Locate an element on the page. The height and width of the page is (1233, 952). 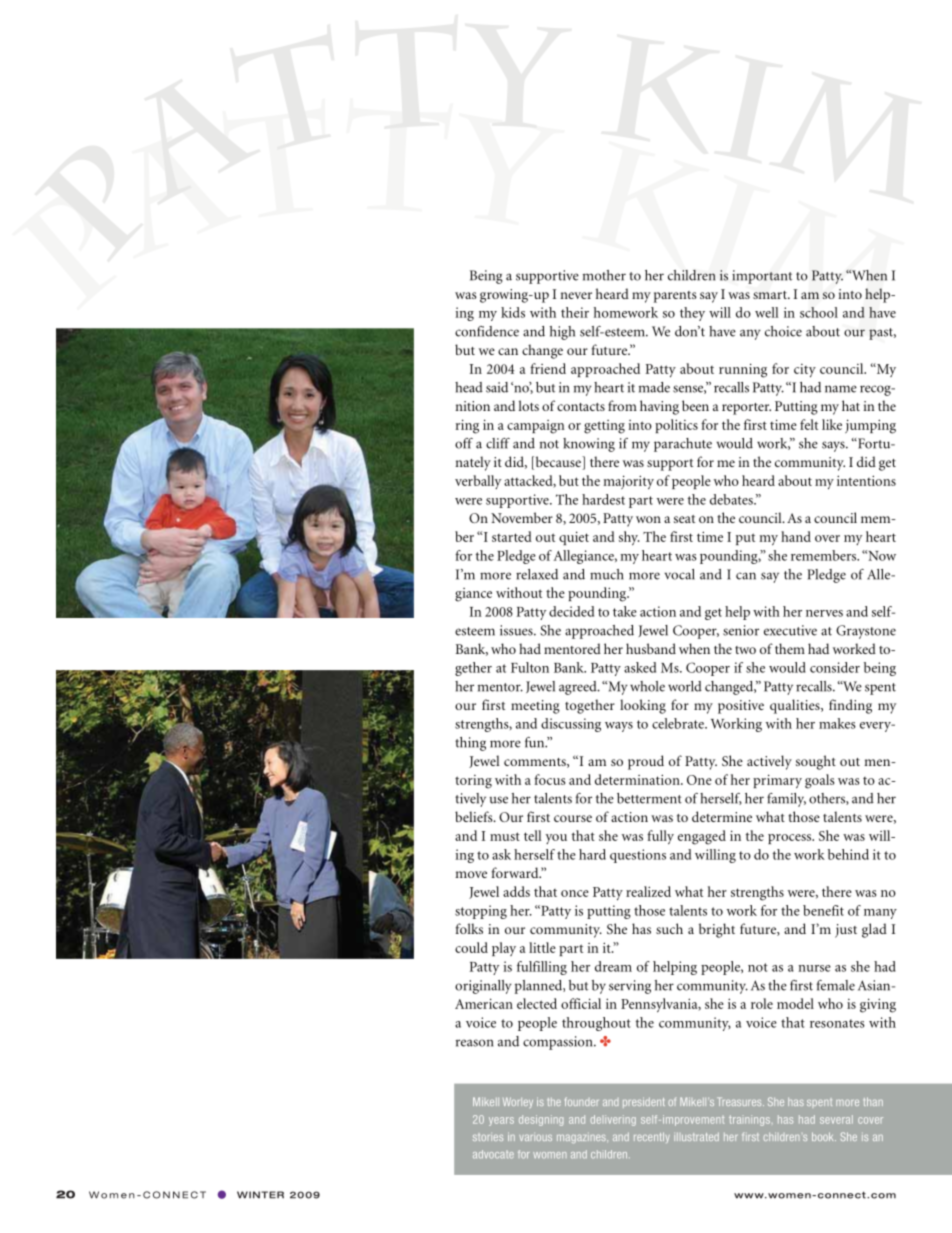
never is located at coordinates (576, 295).
